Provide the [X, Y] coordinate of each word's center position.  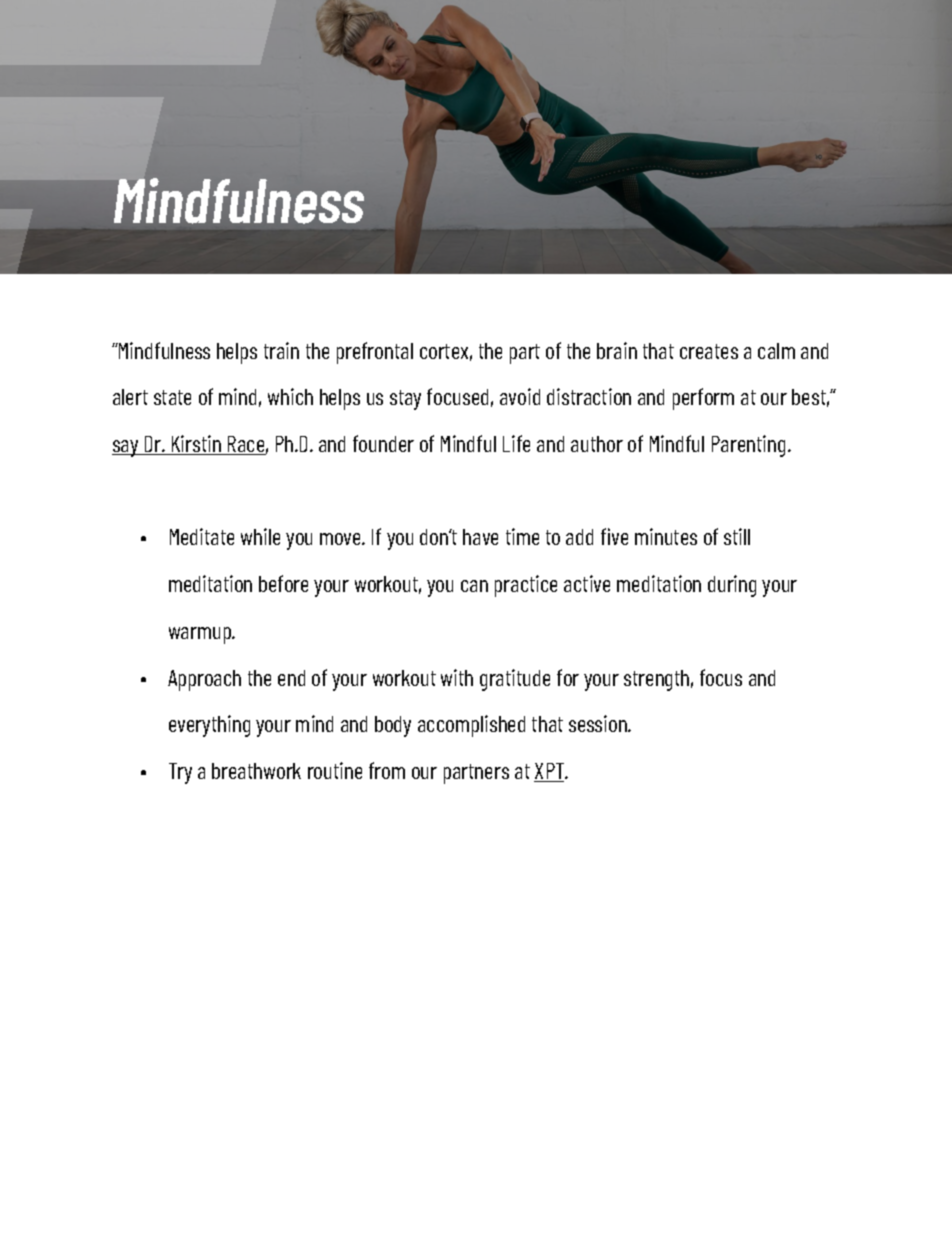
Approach [204, 680]
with [457, 677]
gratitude [515, 680]
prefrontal [375, 353]
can [474, 586]
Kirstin [196, 445]
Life [516, 443]
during [732, 586]
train [281, 350]
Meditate [202, 536]
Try [180, 773]
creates [709, 351]
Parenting [748, 446]
